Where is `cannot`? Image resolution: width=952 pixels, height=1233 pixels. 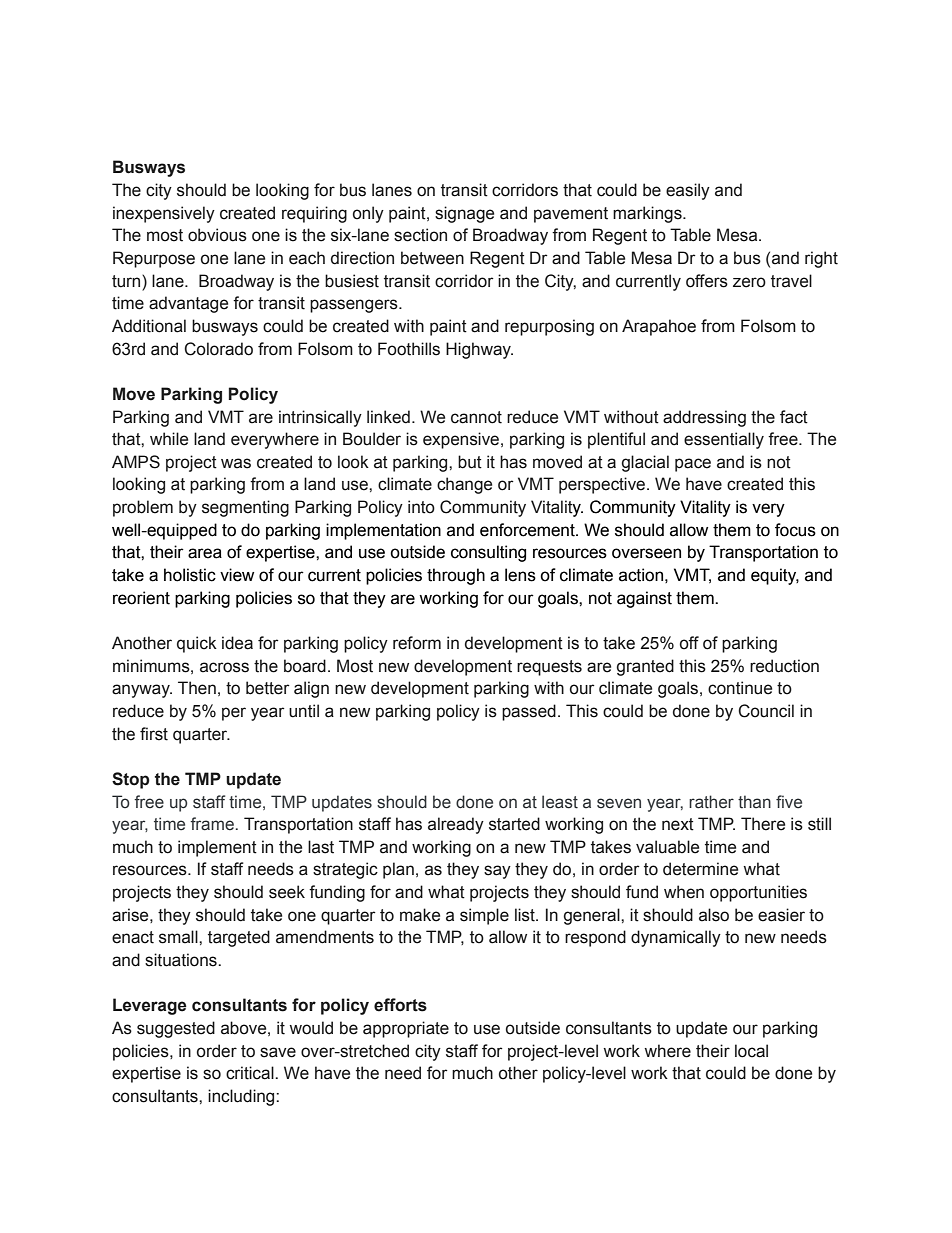 cannot is located at coordinates (476, 417).
